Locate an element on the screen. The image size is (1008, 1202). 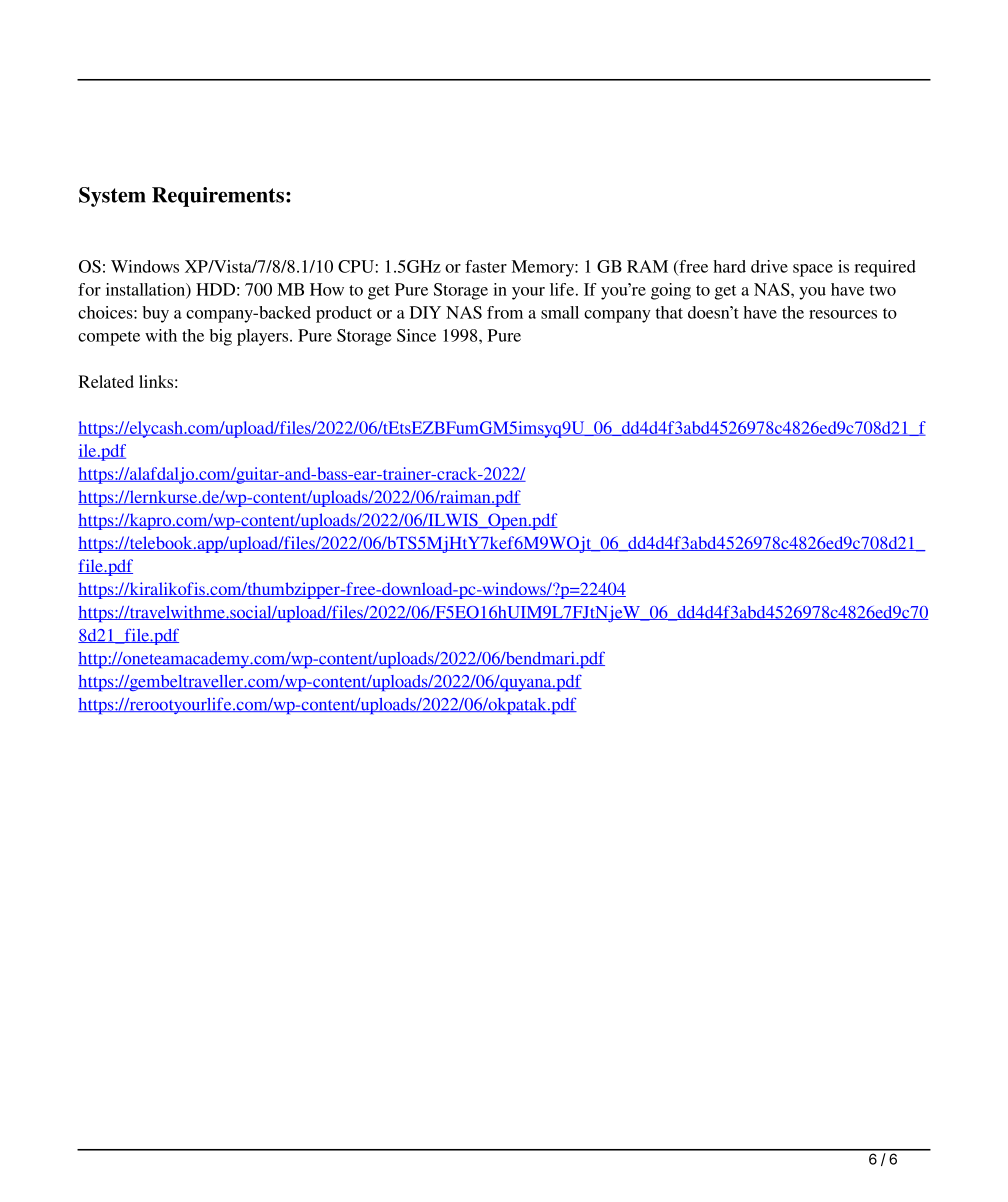
Requirements is located at coordinates (218, 197).
